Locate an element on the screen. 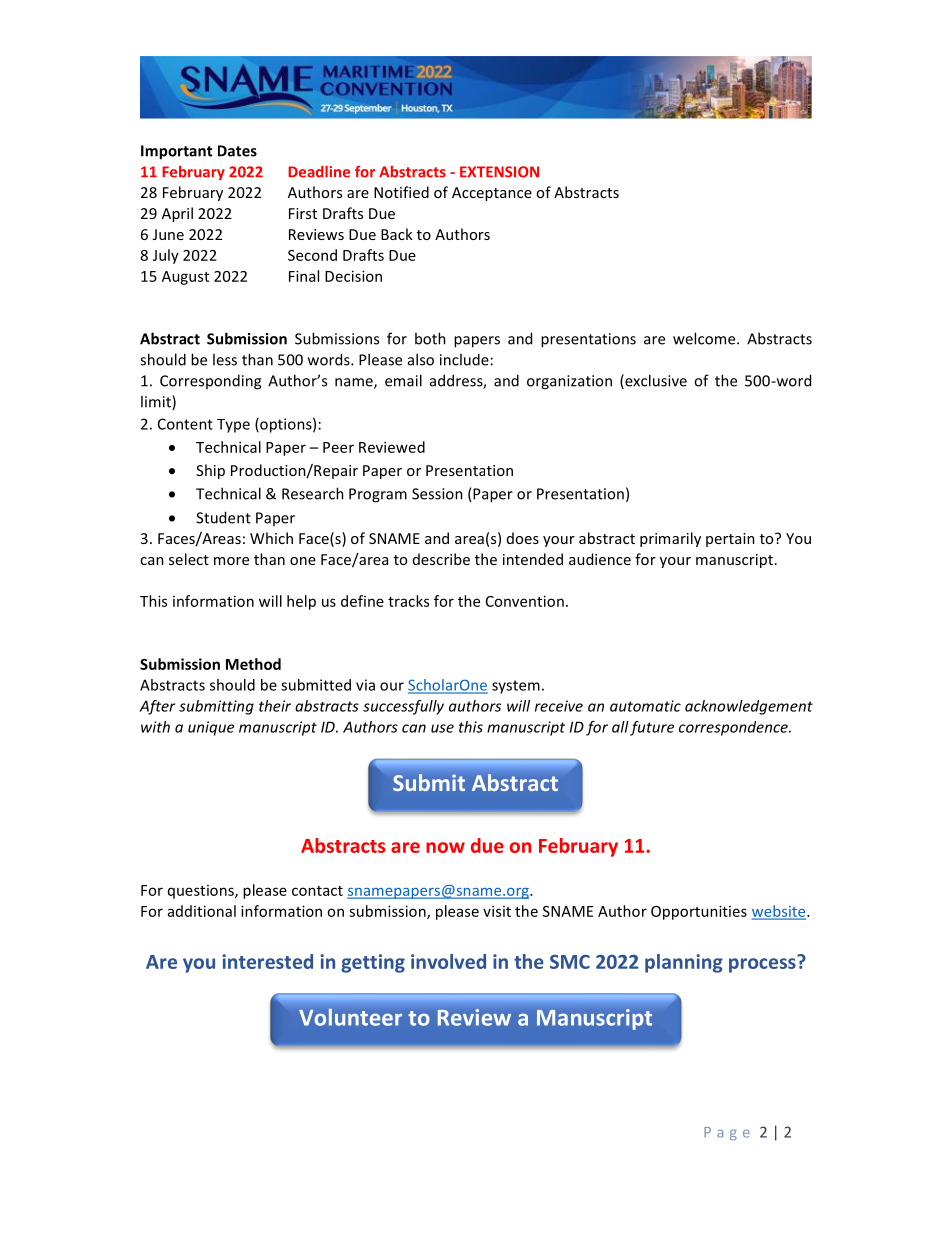 The height and width of the screenshot is (1233, 952). Type is located at coordinates (233, 426).
